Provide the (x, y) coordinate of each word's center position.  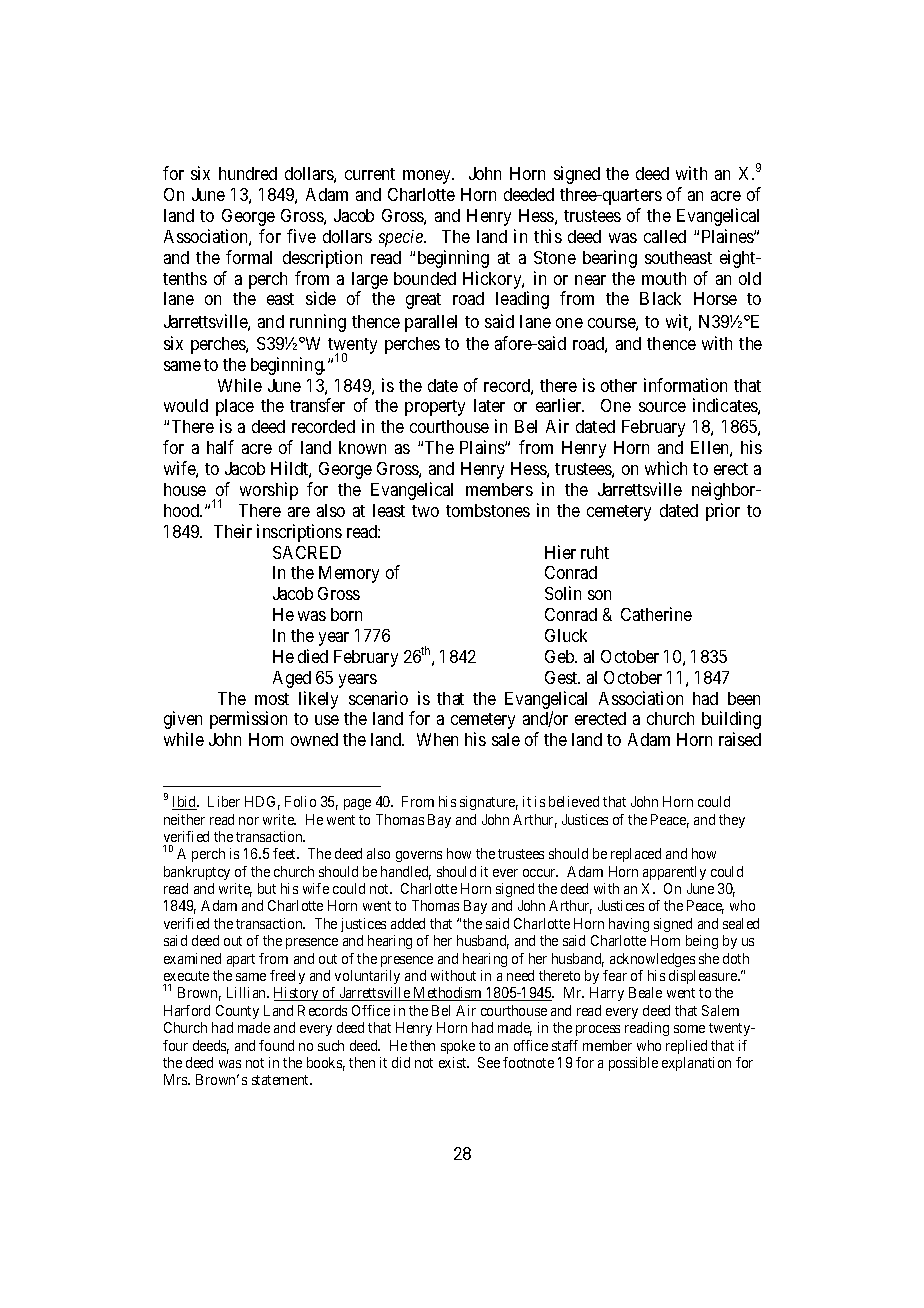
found (276, 1045)
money (428, 177)
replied (686, 1047)
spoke (458, 1047)
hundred (248, 173)
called (665, 236)
